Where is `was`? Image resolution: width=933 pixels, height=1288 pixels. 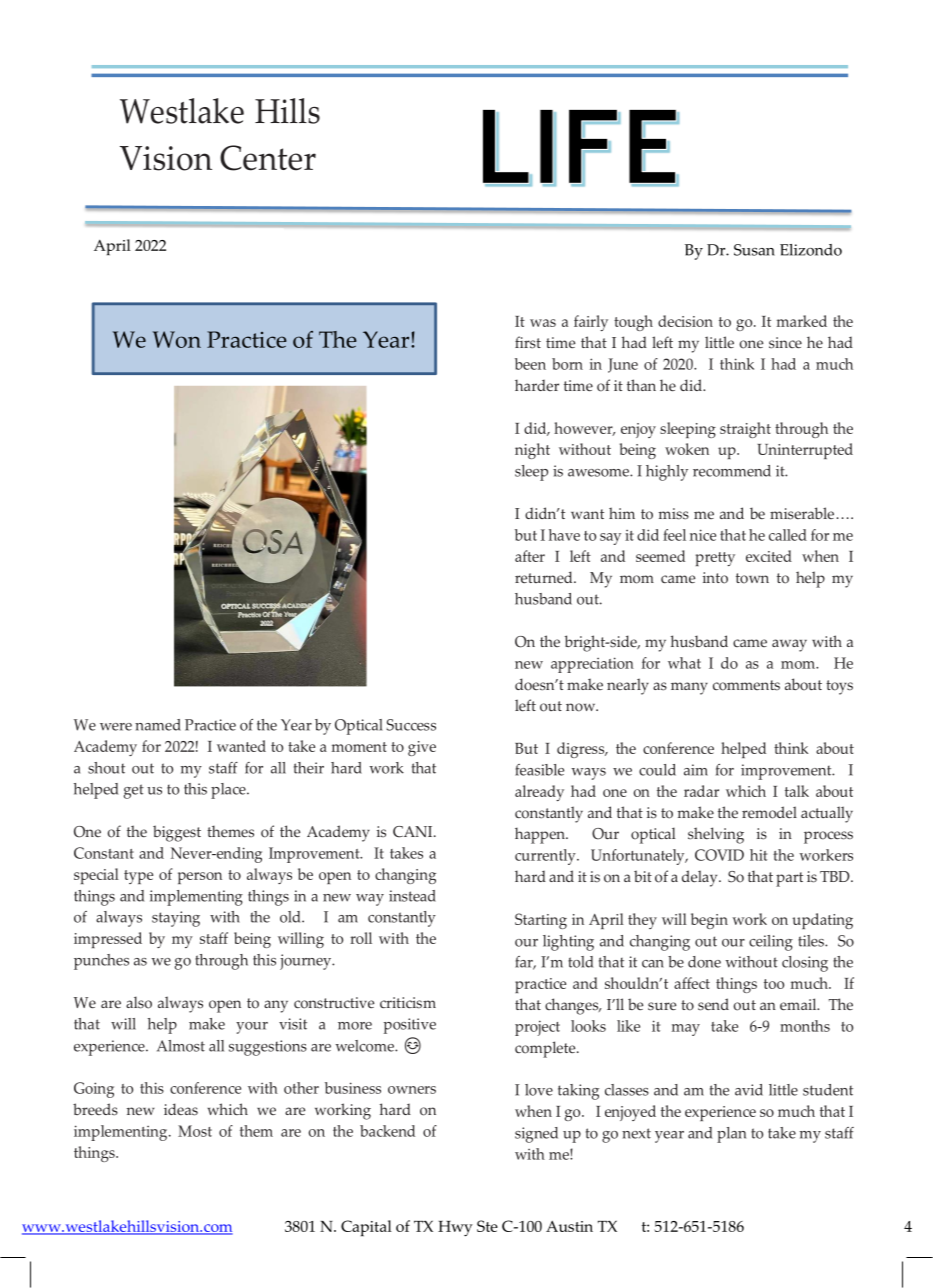 was is located at coordinates (543, 323).
